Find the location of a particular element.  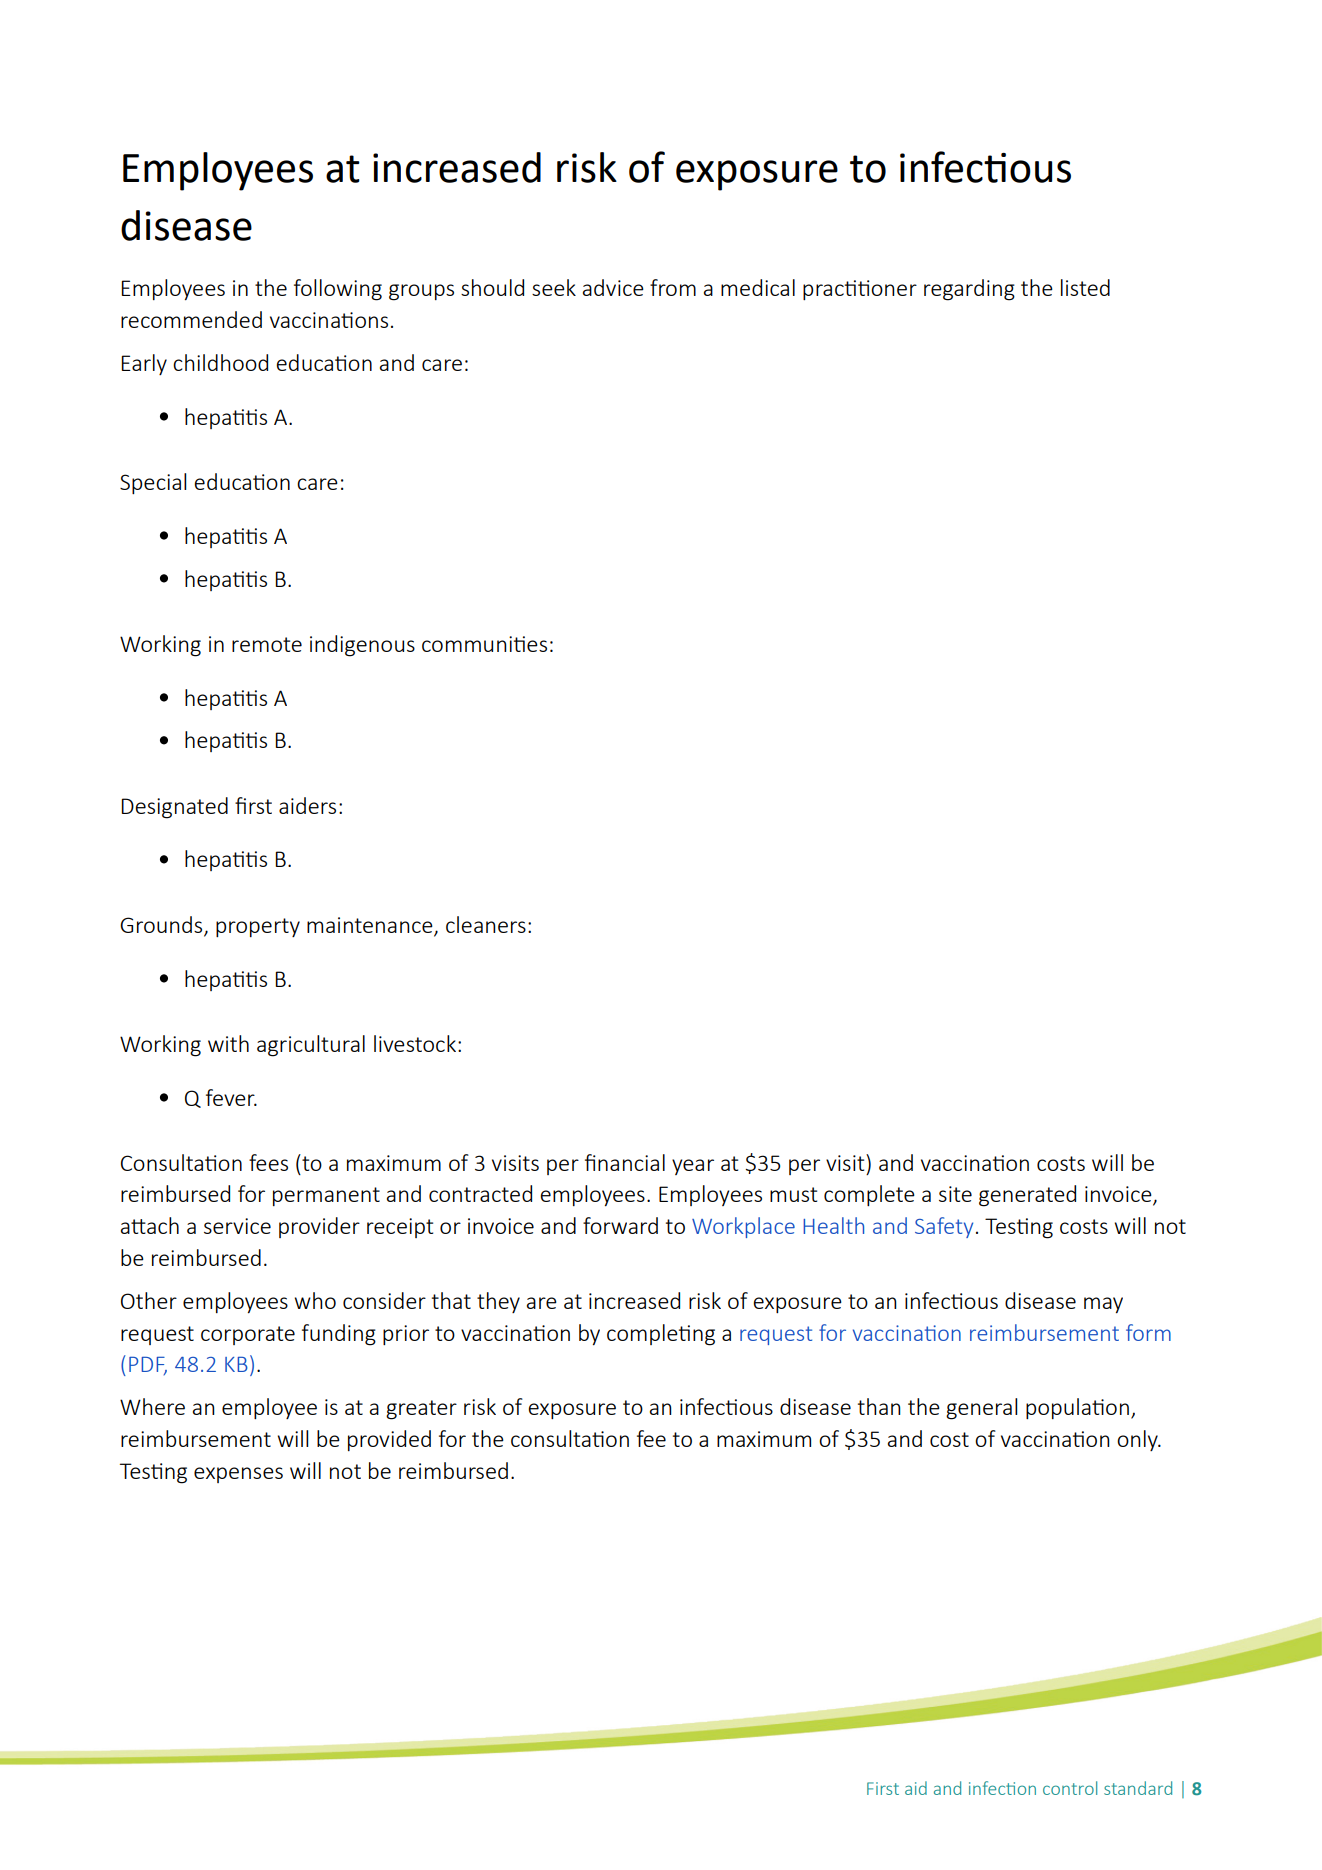

generated is located at coordinates (1027, 1196).
